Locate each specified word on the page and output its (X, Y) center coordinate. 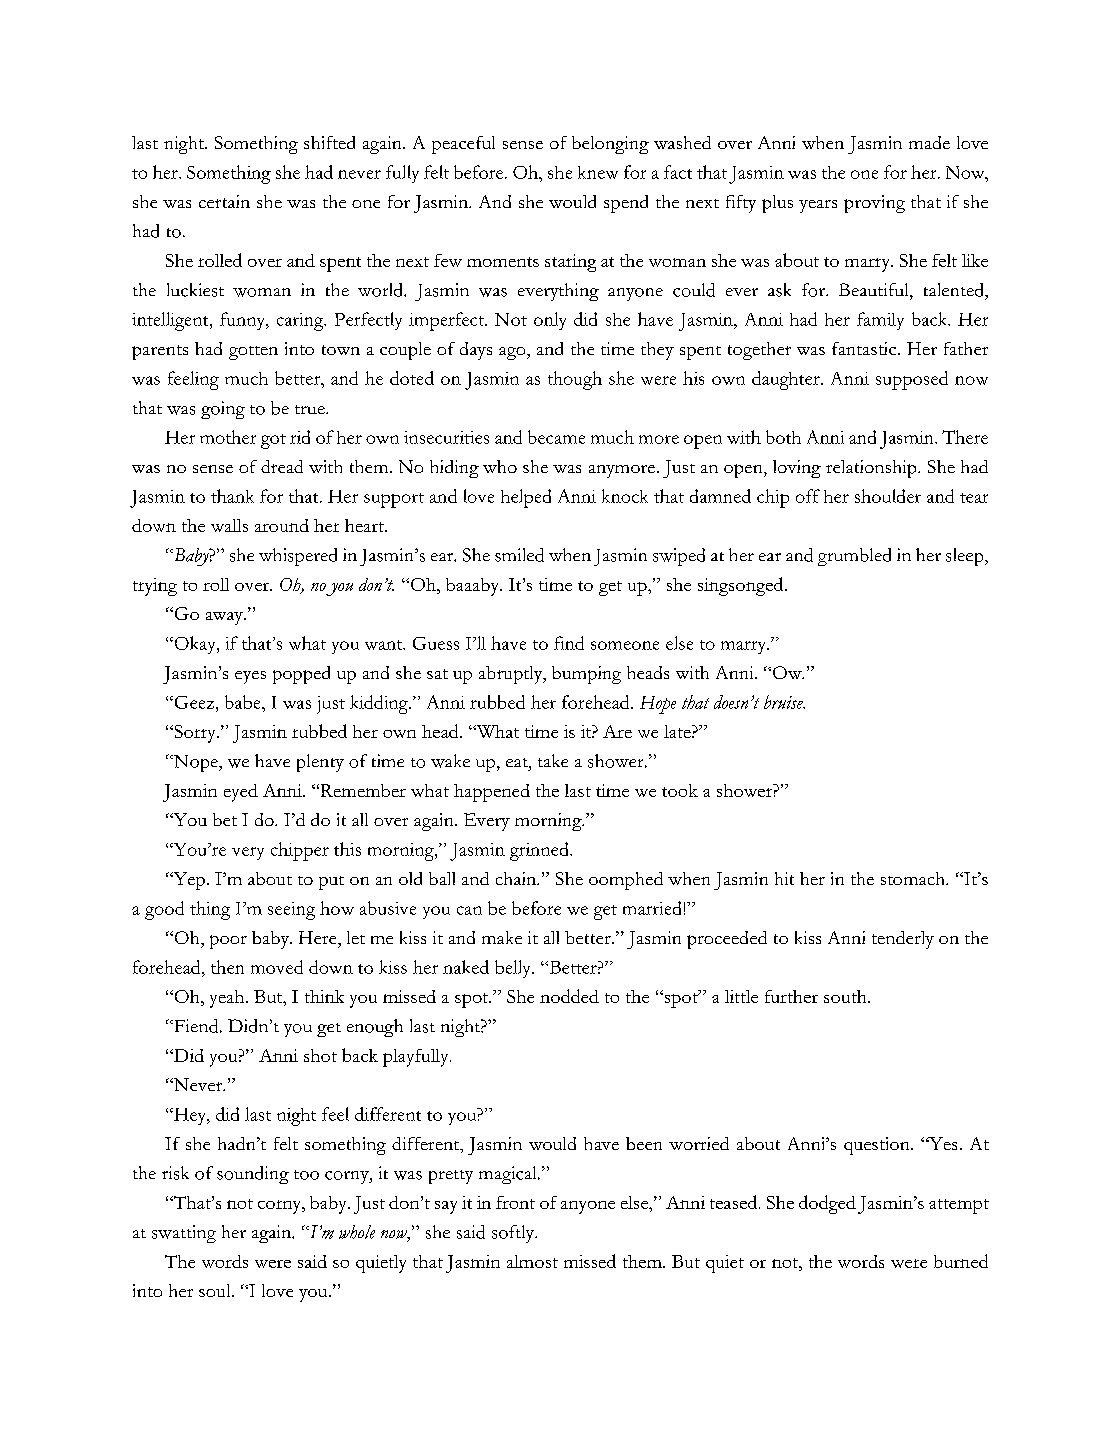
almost (532, 1261)
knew (598, 172)
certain (224, 201)
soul (216, 1290)
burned (961, 1261)
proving (874, 204)
